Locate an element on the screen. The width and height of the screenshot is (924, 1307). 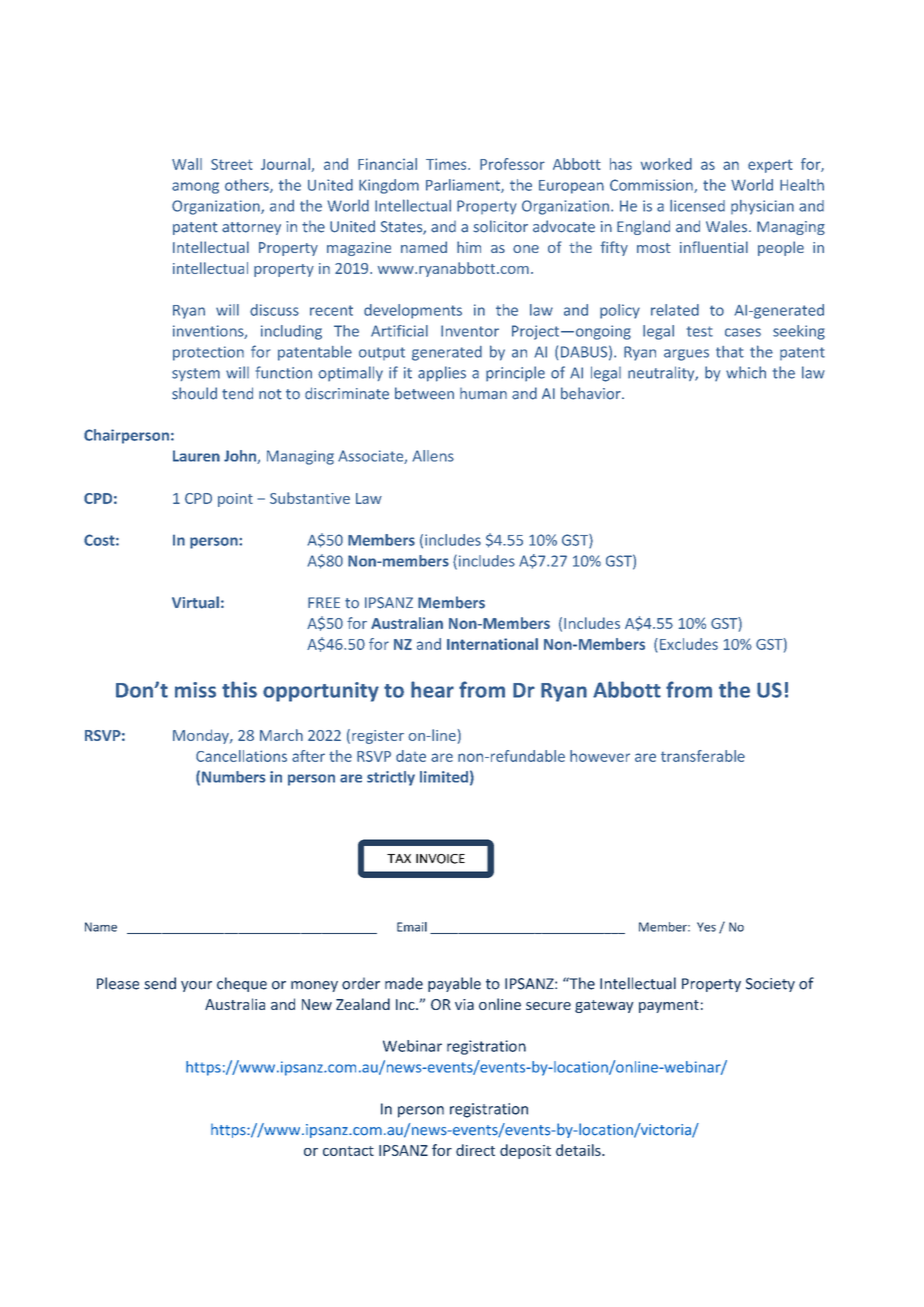
International is located at coordinates (492, 644).
